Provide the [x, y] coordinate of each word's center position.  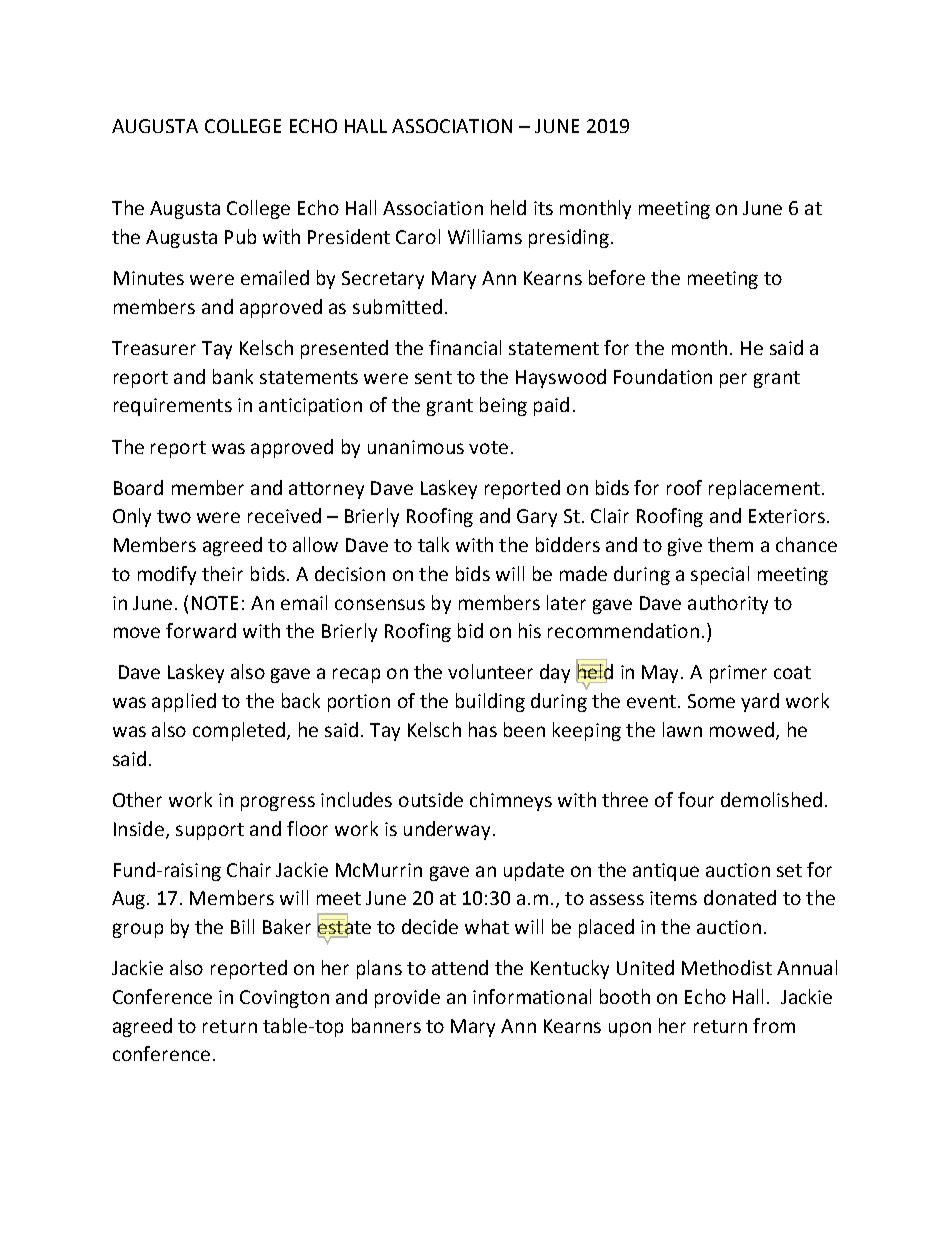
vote [488, 447]
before [617, 277]
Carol [418, 236]
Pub [240, 236]
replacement [764, 489]
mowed [742, 729]
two [174, 516]
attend [460, 967]
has [483, 729]
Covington [284, 999]
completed [239, 731]
